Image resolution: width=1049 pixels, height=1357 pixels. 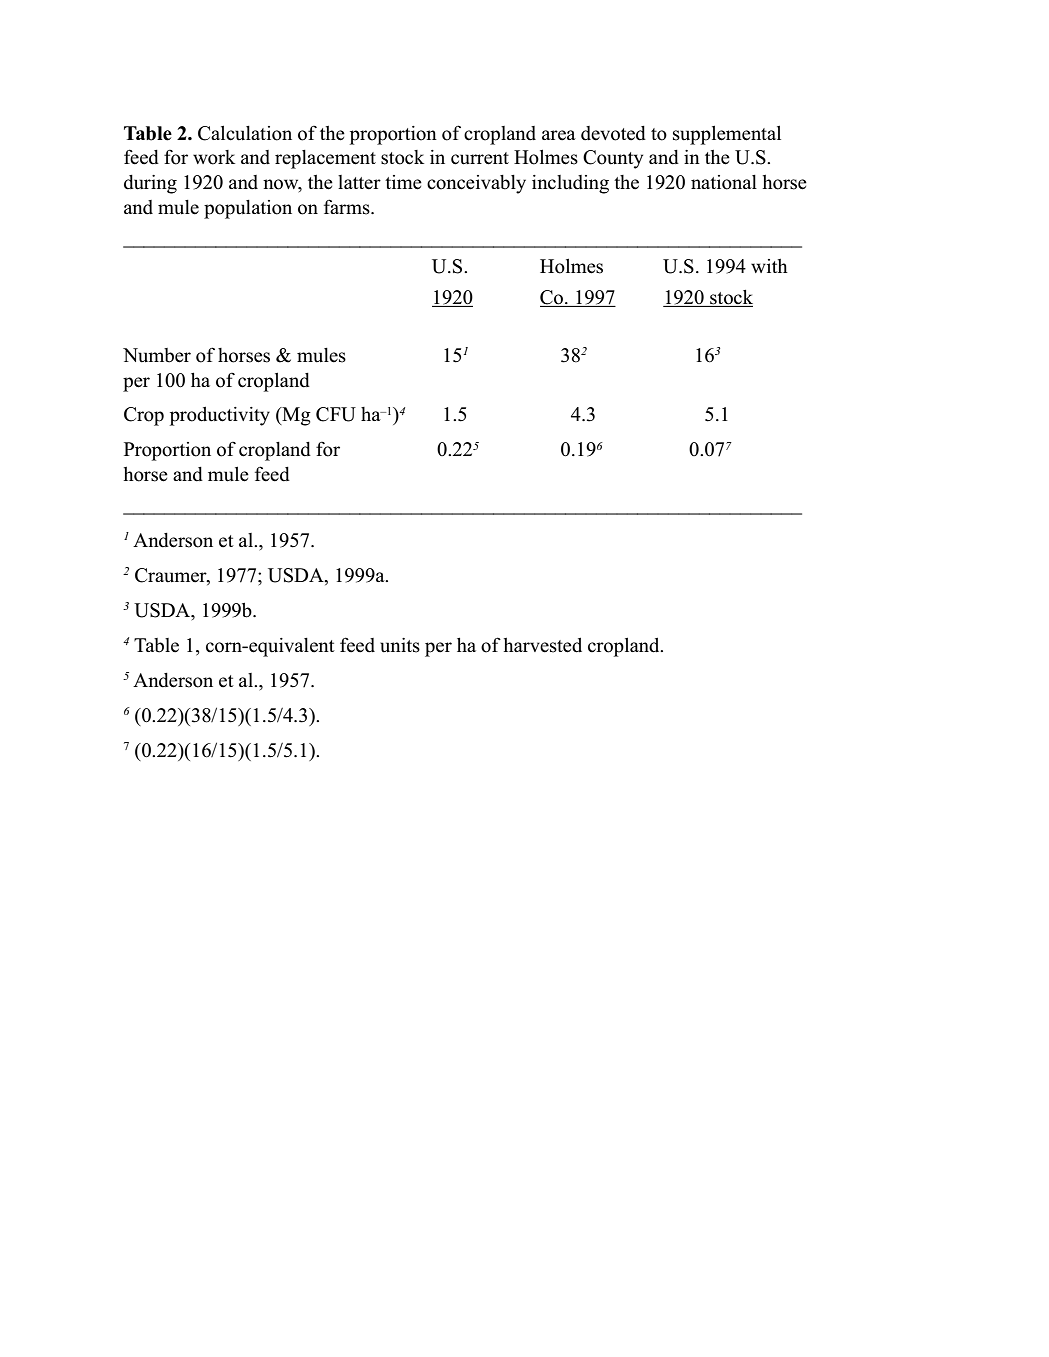 I want to click on work, so click(x=214, y=157).
